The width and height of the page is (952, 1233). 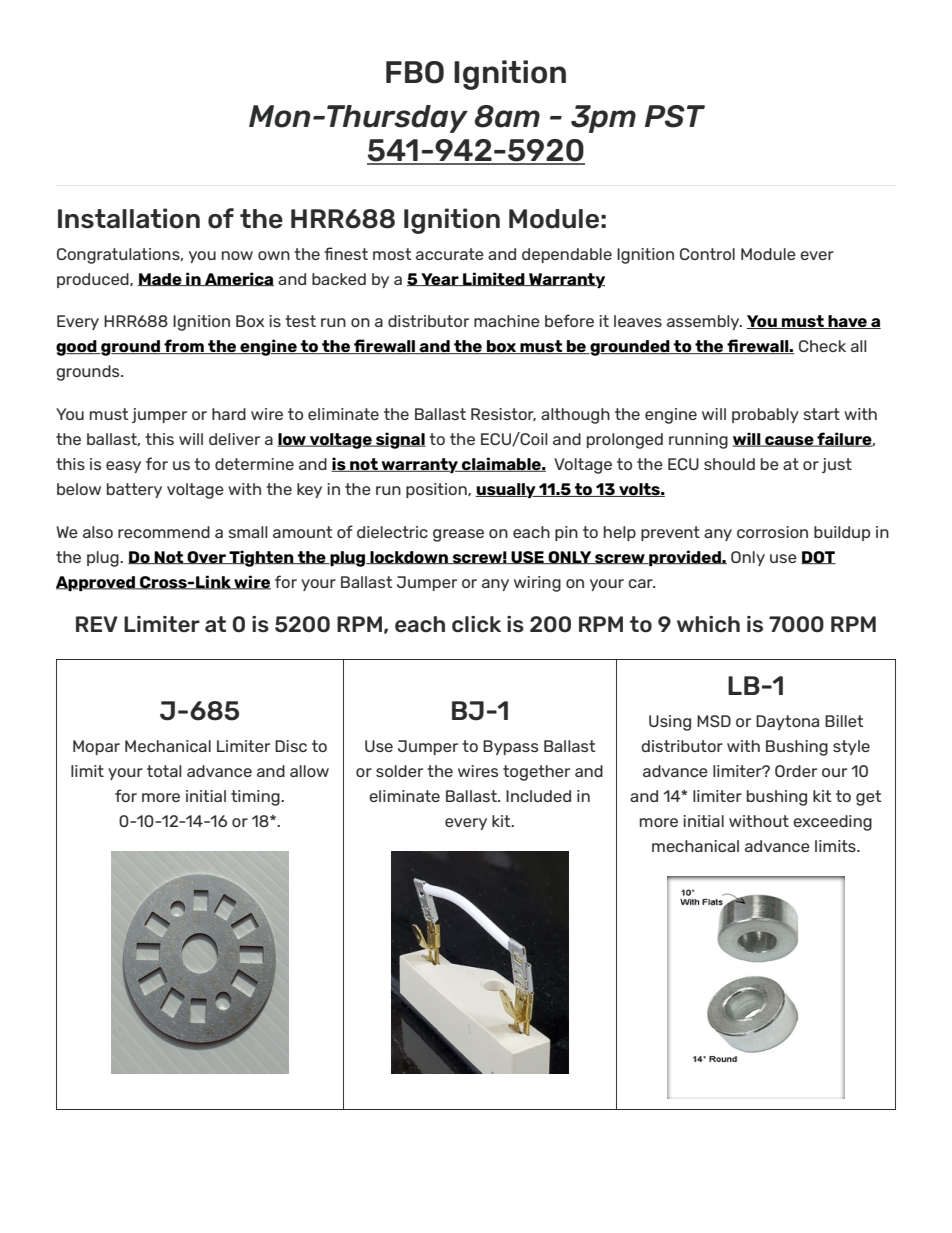 What do you see at coordinates (538, 796) in the page?
I see `Included` at bounding box center [538, 796].
